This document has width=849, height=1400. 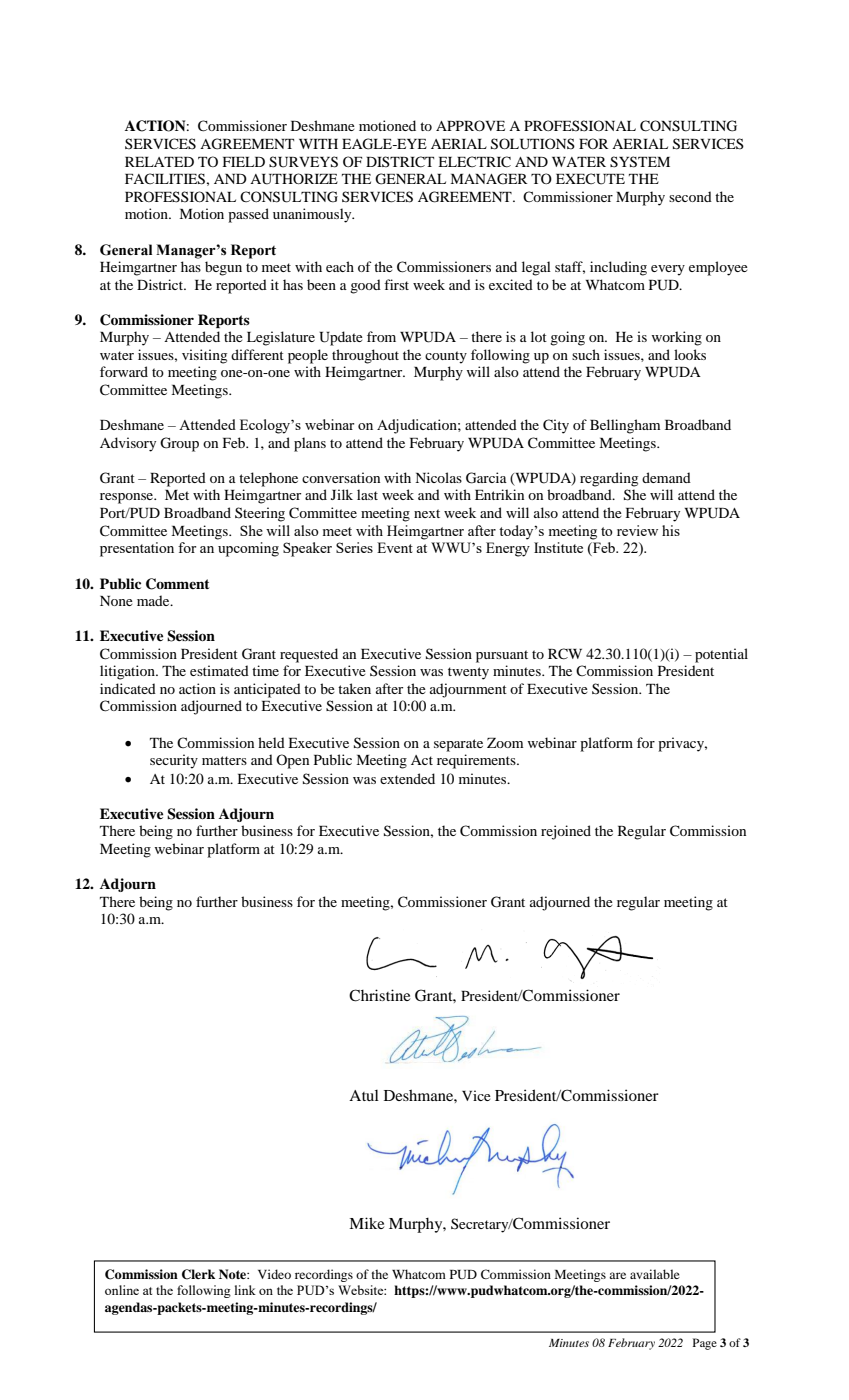 What do you see at coordinates (474, 162) in the document?
I see `ELECTRIC` at bounding box center [474, 162].
